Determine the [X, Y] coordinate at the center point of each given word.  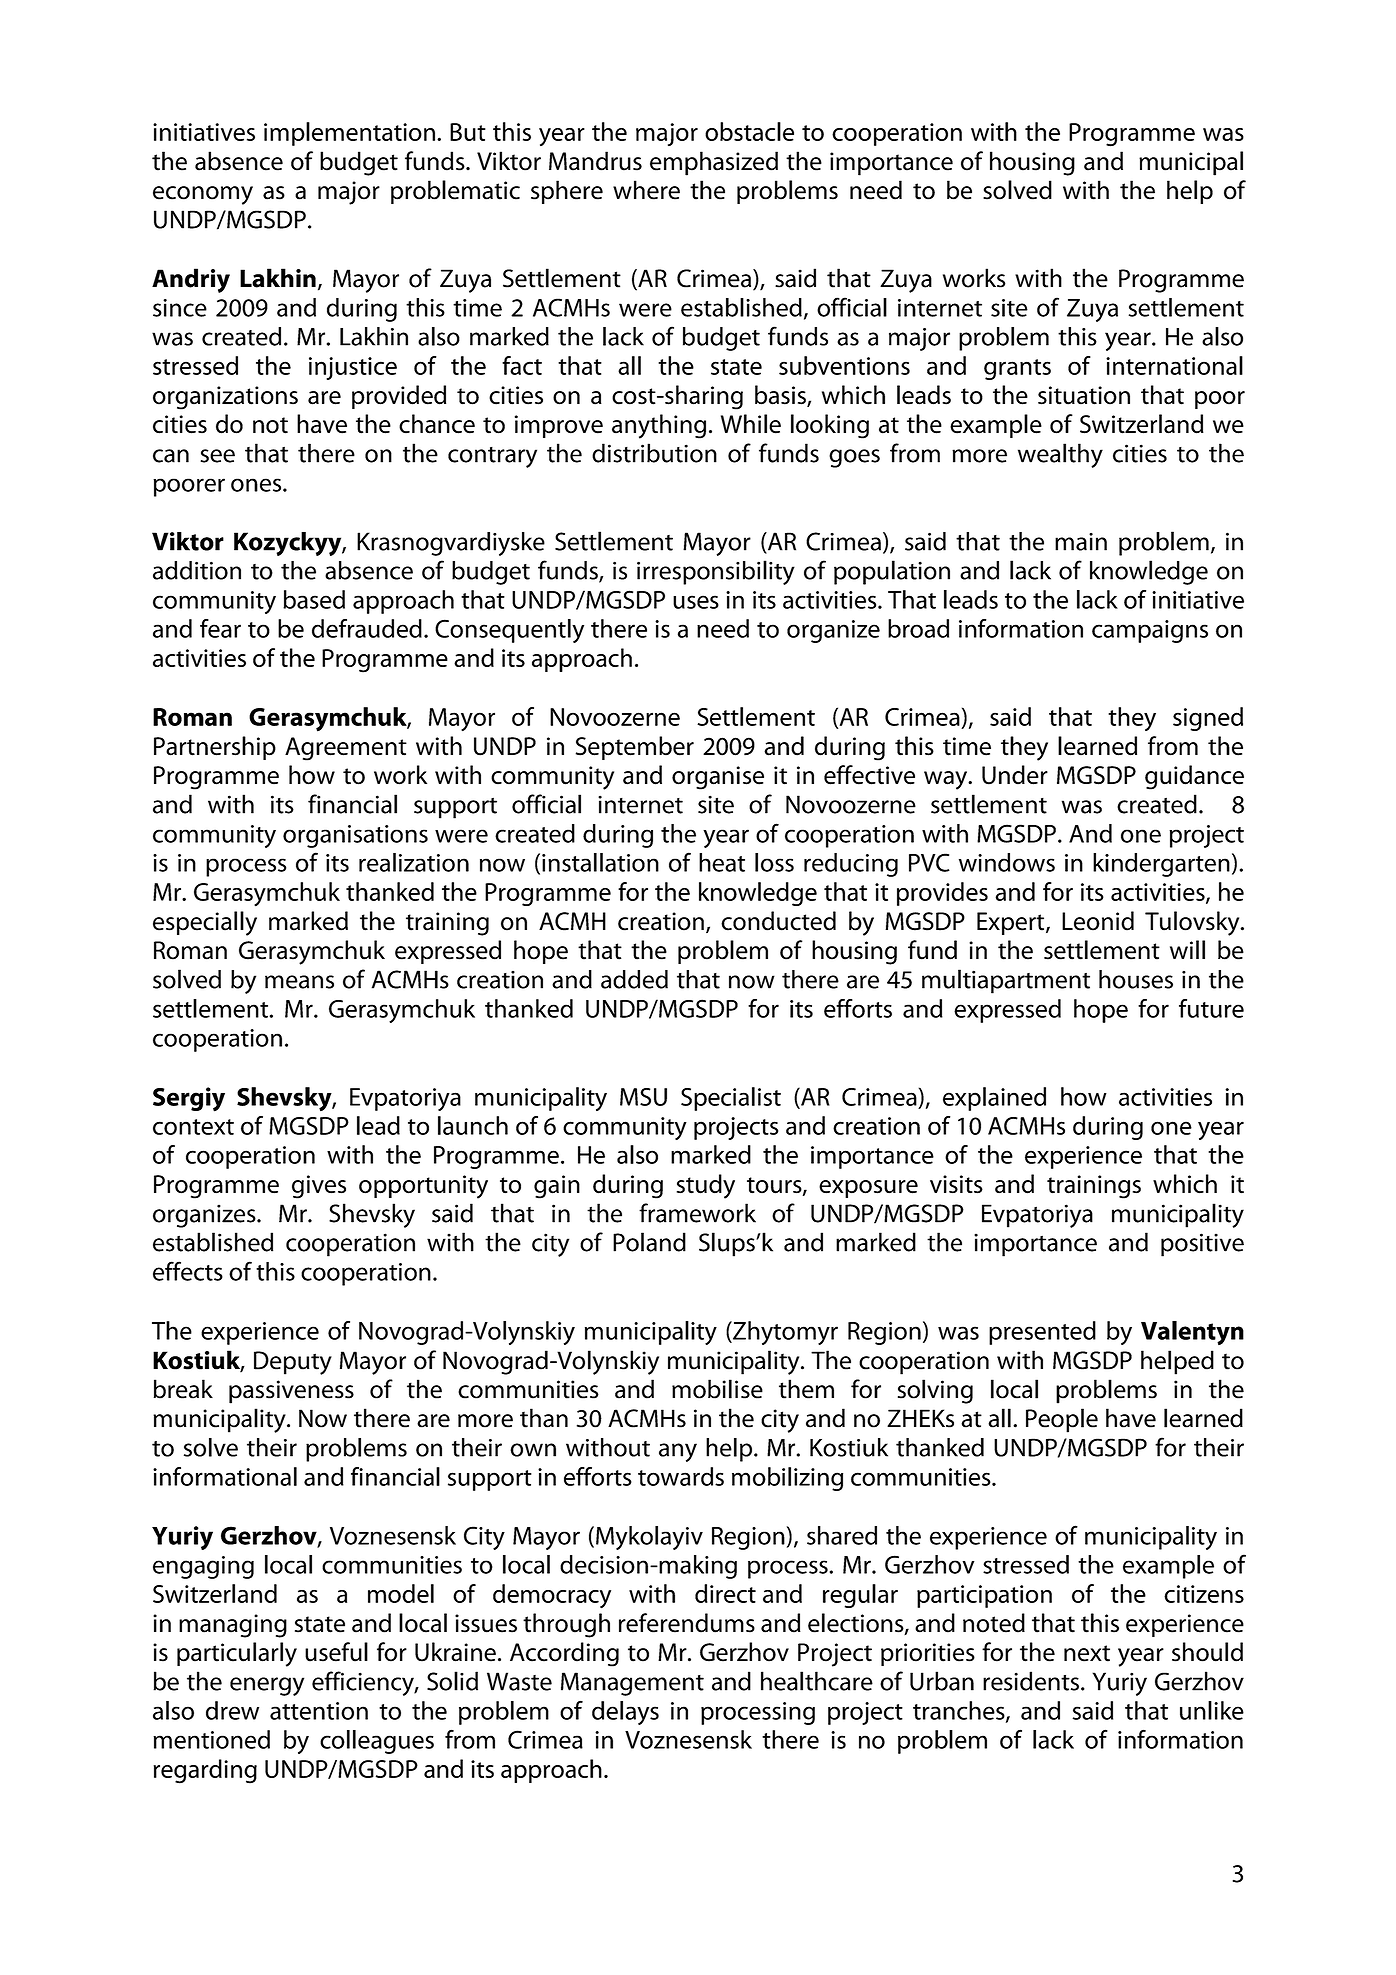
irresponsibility [716, 572]
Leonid [1098, 921]
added [634, 979]
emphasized [714, 163]
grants [1017, 369]
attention [319, 1711]
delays [625, 1713]
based [314, 599]
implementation [349, 134]
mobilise [717, 1389]
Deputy [293, 1363]
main [1081, 542]
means [299, 982]
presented [1042, 1333]
